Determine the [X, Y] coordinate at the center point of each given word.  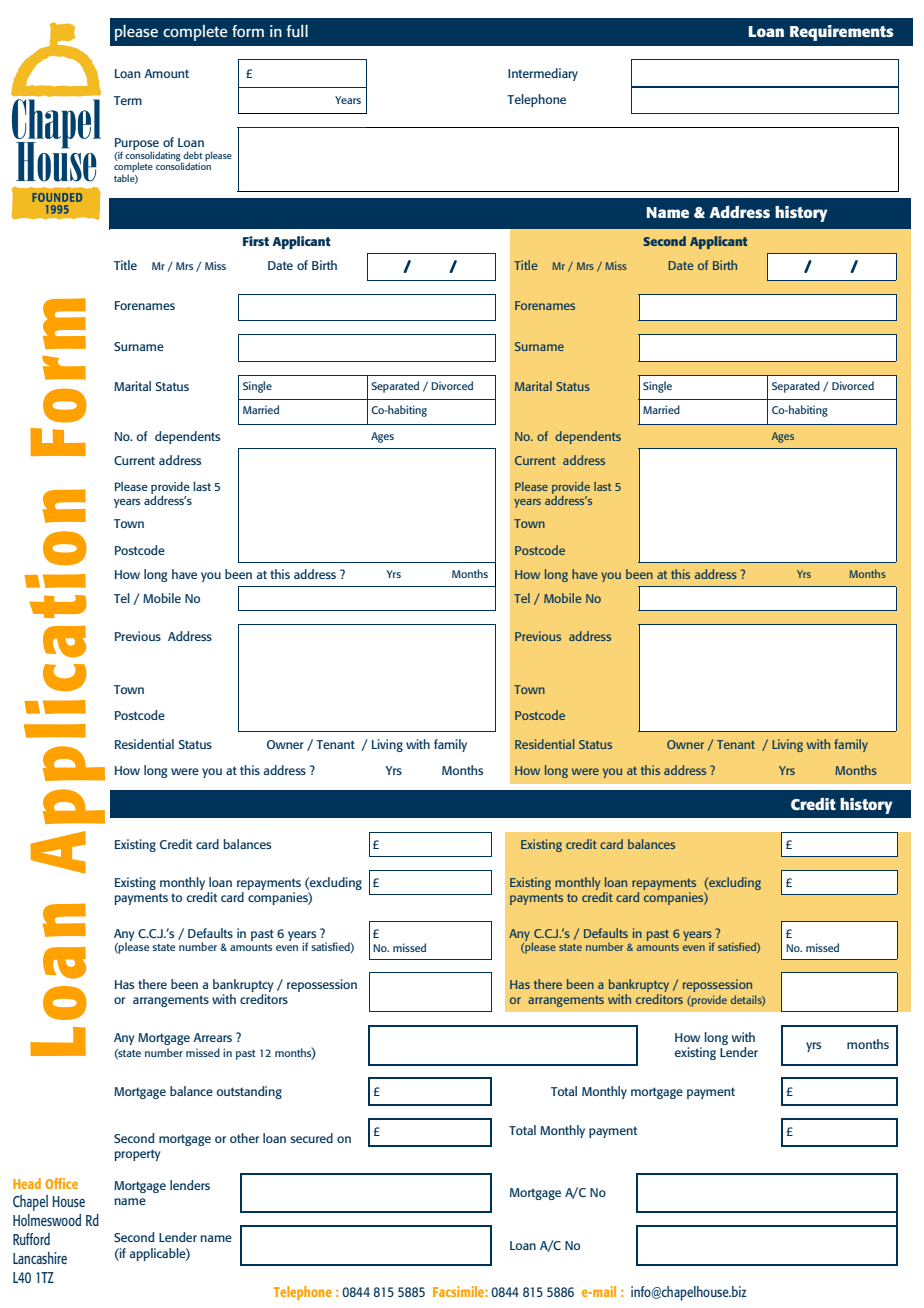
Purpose [137, 145]
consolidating [154, 156]
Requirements [842, 33]
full [297, 31]
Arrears [212, 1037]
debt [192, 155]
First [256, 241]
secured [311, 1138]
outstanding [249, 1092]
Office [61, 1183]
